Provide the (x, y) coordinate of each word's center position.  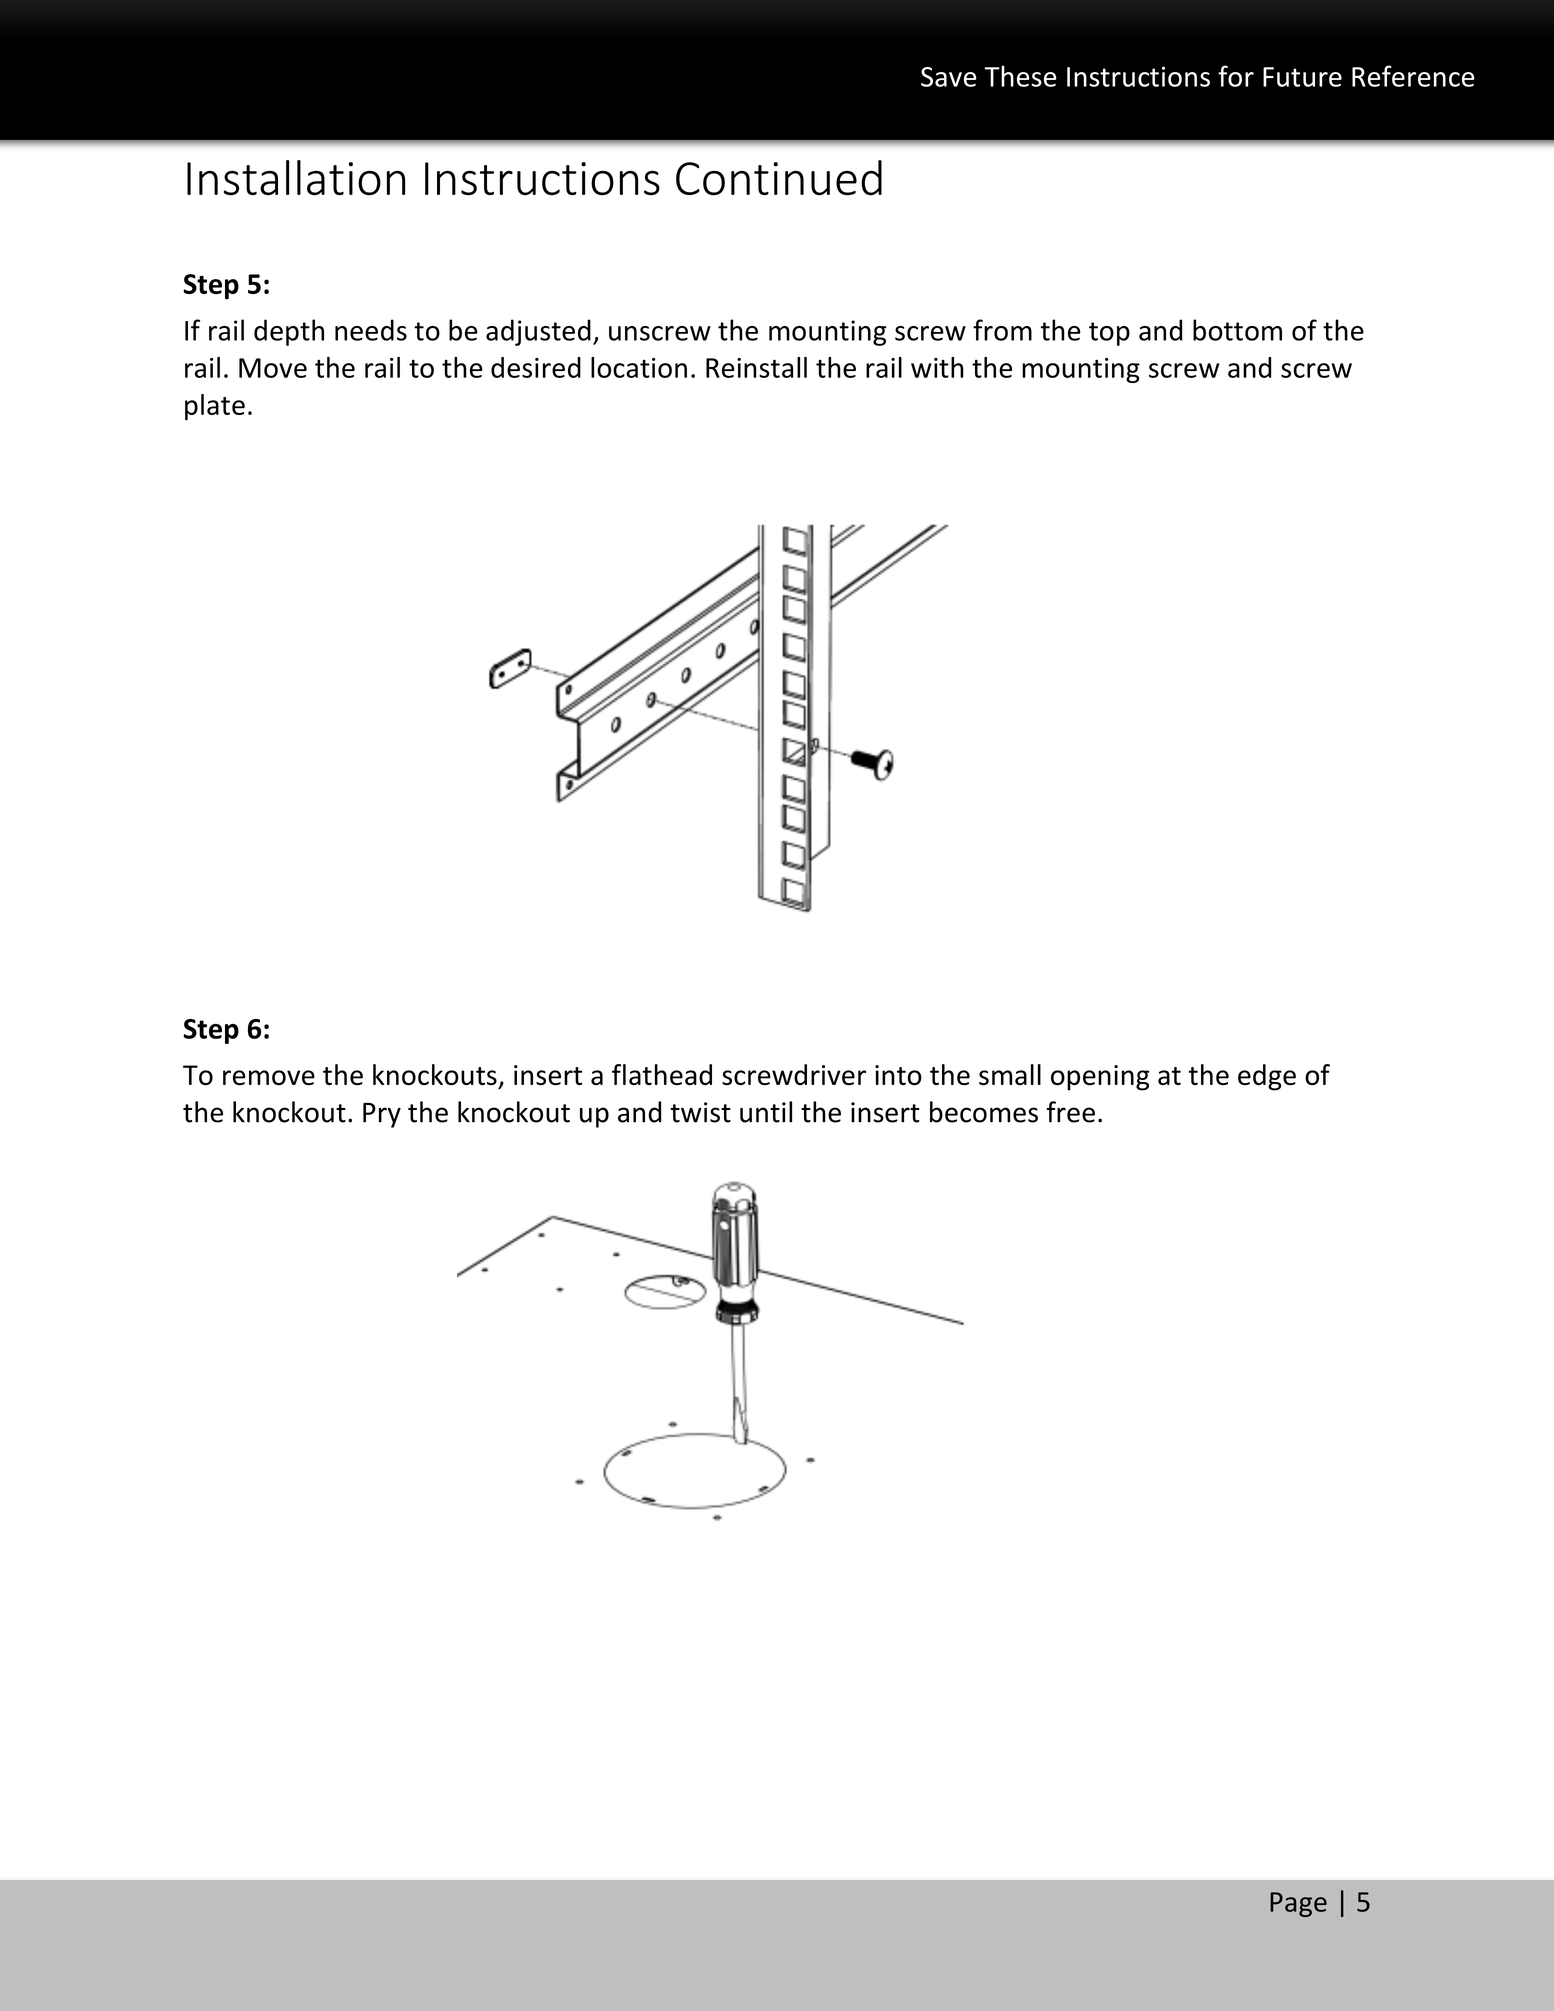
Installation (296, 178)
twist (700, 1112)
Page (1298, 1904)
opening (1100, 1078)
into (898, 1075)
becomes (984, 1112)
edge (1267, 1077)
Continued (779, 178)
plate (215, 407)
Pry (382, 1115)
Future (1302, 77)
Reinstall (756, 367)
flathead (662, 1074)
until (766, 1112)
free (1071, 1112)
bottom (1237, 330)
